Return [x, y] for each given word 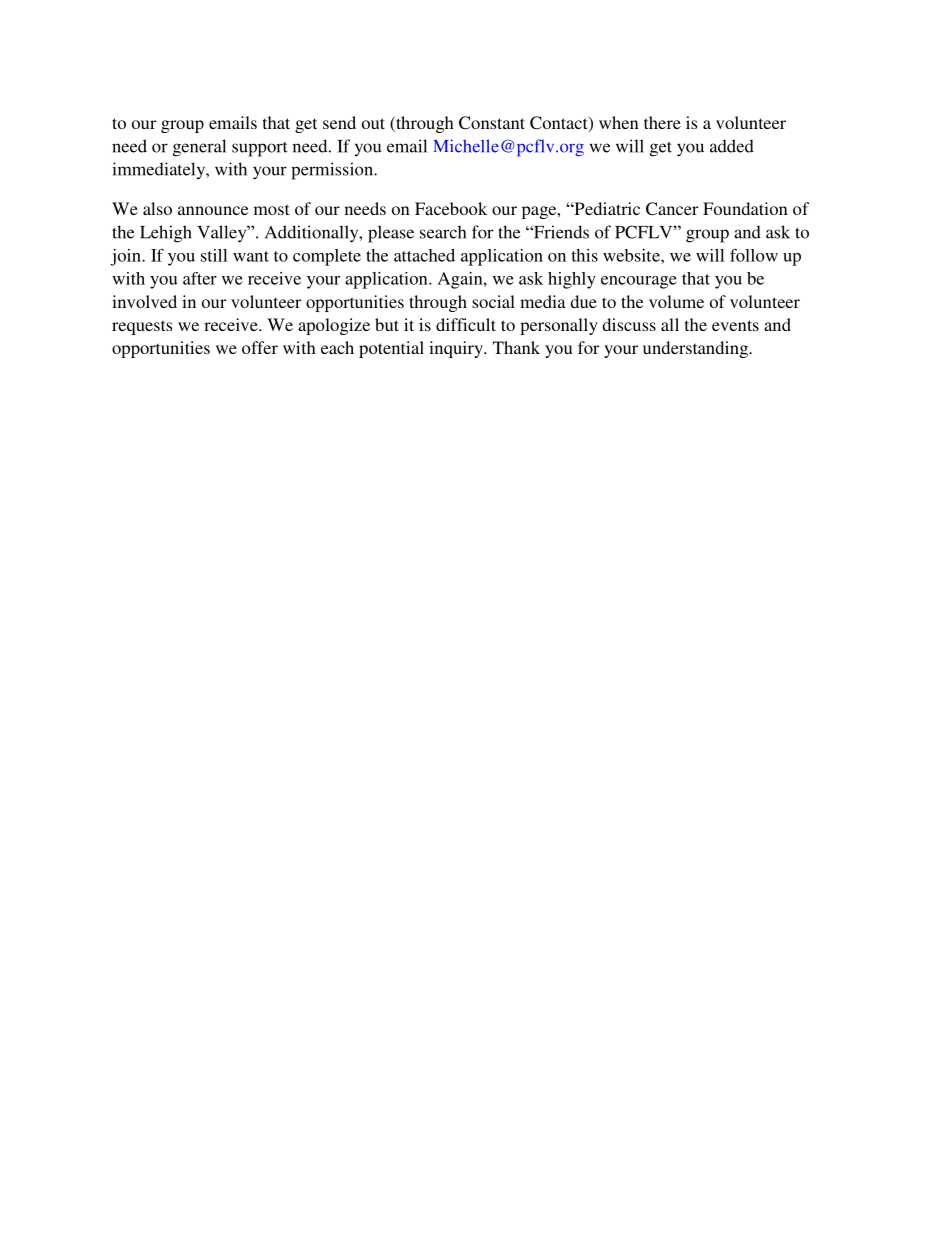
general [199, 148]
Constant [492, 123]
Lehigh [166, 234]
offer [260, 347]
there [662, 122]
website [632, 255]
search [443, 232]
